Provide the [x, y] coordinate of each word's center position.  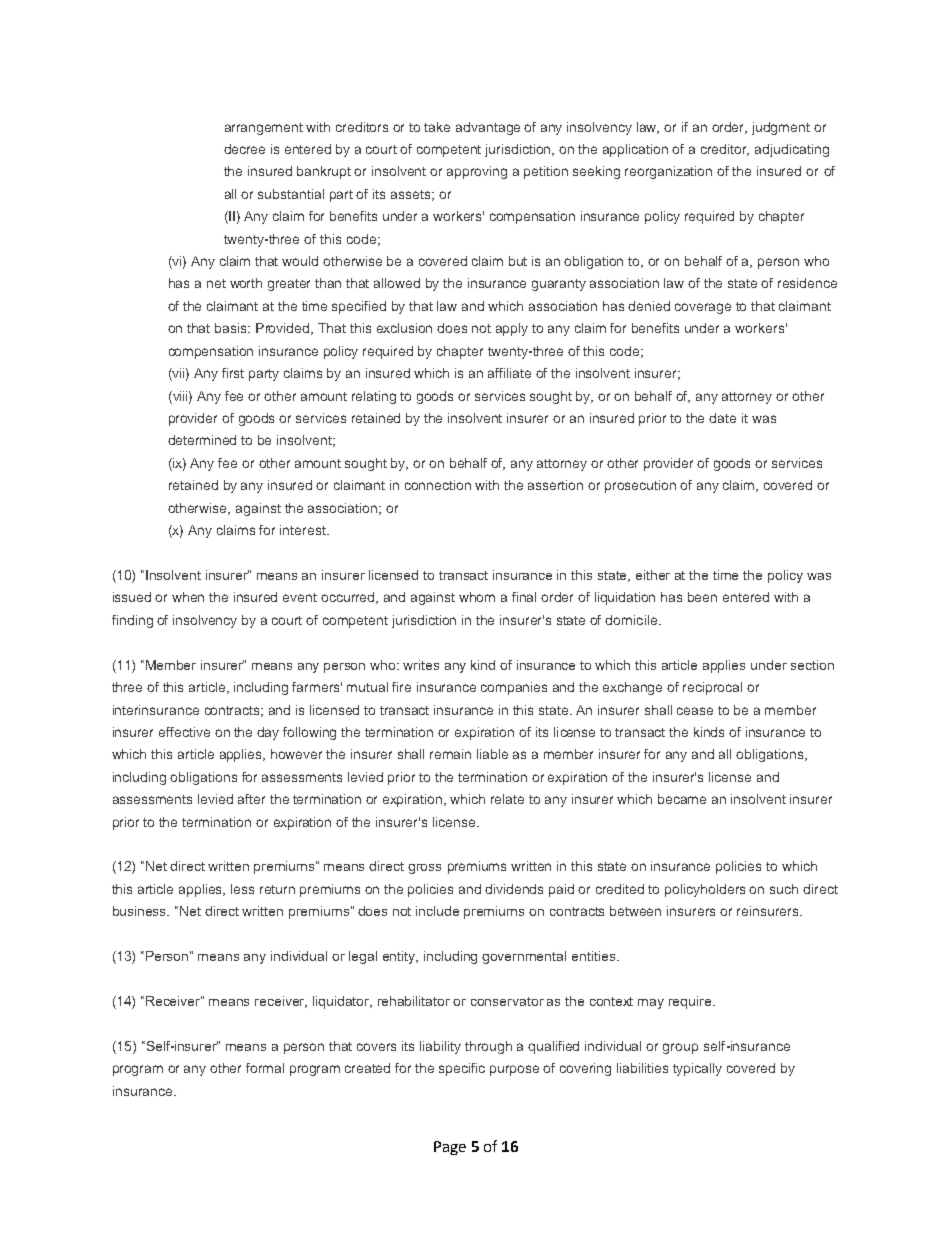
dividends [514, 889]
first [233, 373]
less [242, 889]
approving [477, 172]
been [702, 597]
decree [244, 149]
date [722, 418]
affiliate [509, 373]
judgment [781, 128]
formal [265, 1068]
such [784, 889]
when [188, 597]
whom [477, 597]
